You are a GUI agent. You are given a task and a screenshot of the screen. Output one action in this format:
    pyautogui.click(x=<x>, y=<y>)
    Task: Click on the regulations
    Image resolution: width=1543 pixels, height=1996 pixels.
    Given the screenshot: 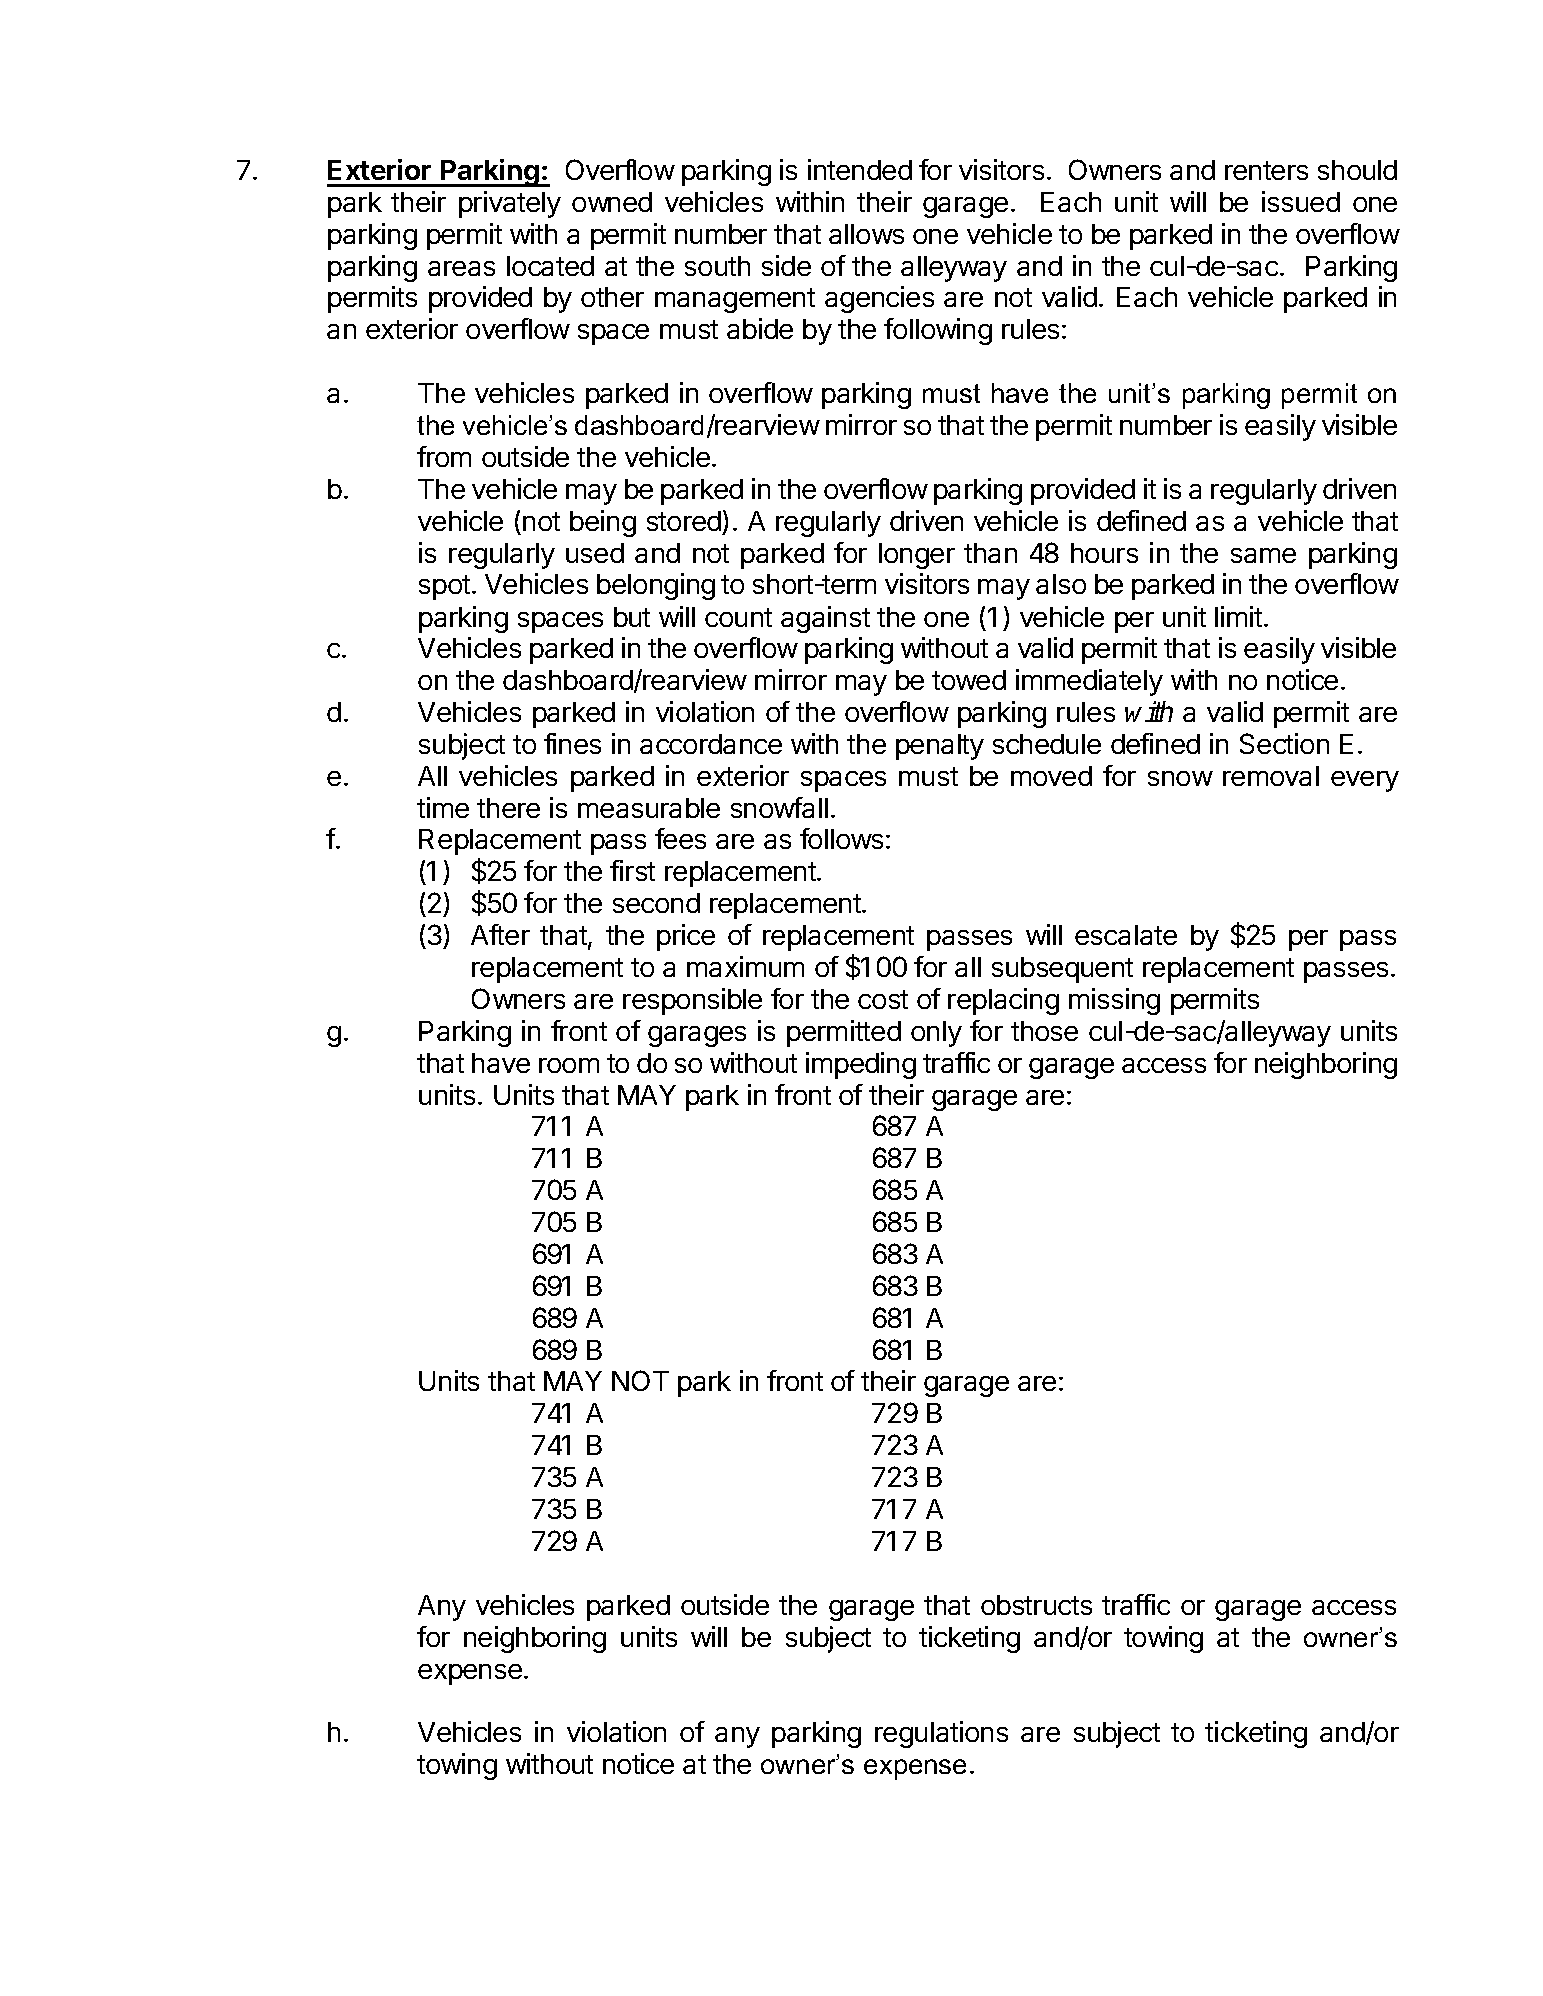 What is the action you would take?
    pyautogui.click(x=941, y=1734)
